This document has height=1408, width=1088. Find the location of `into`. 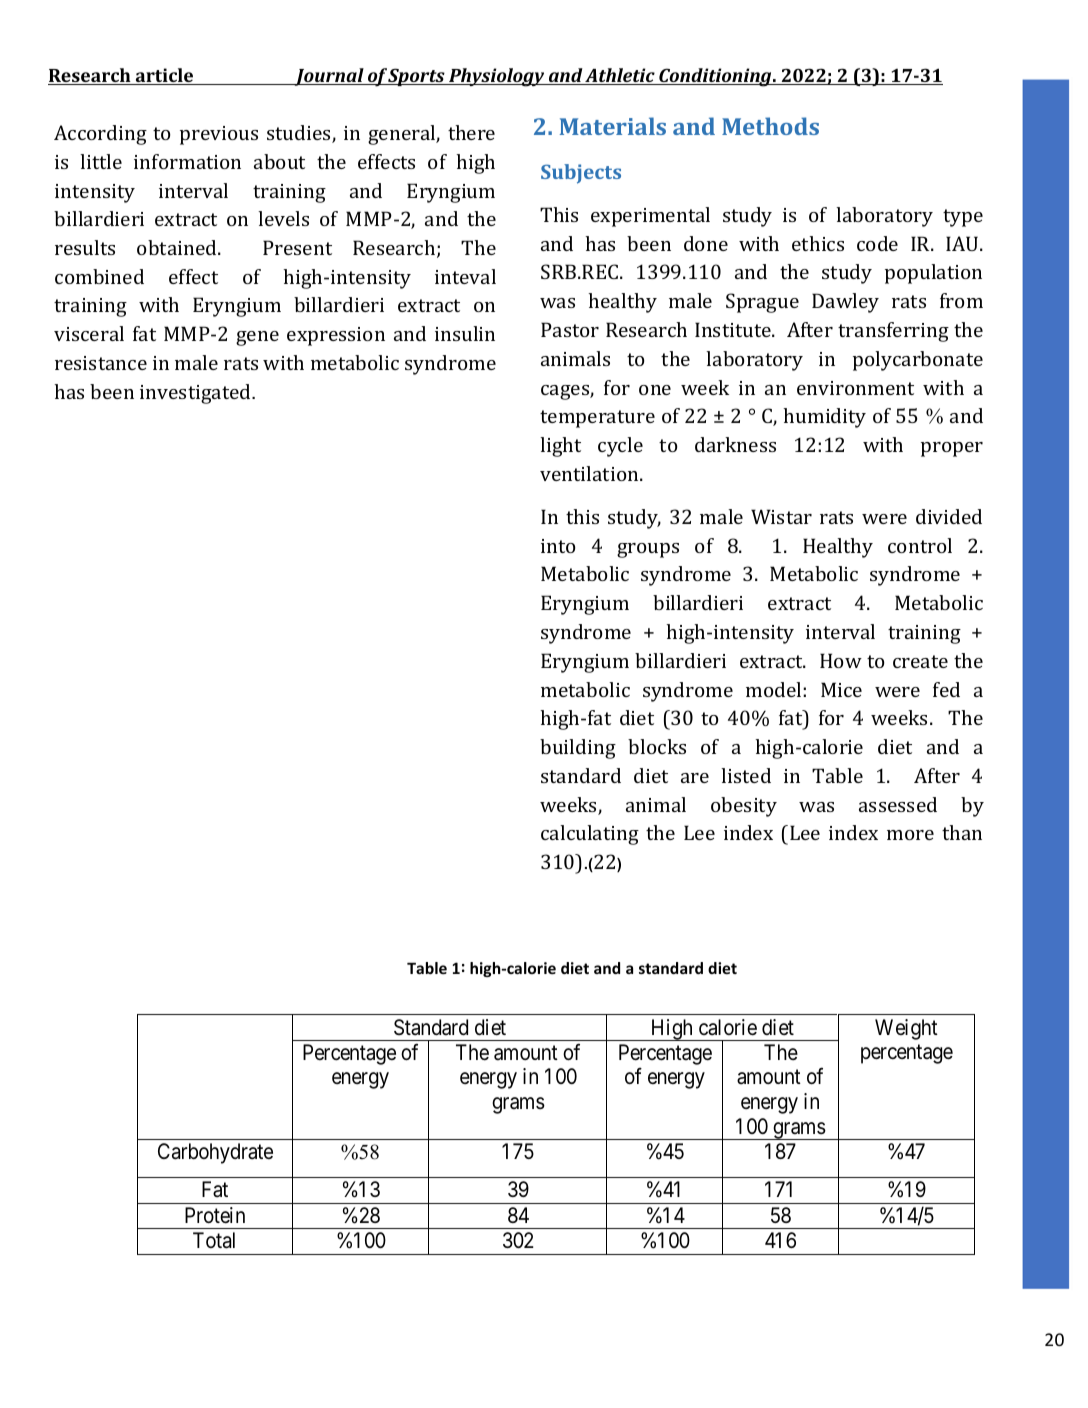

into is located at coordinates (558, 546).
